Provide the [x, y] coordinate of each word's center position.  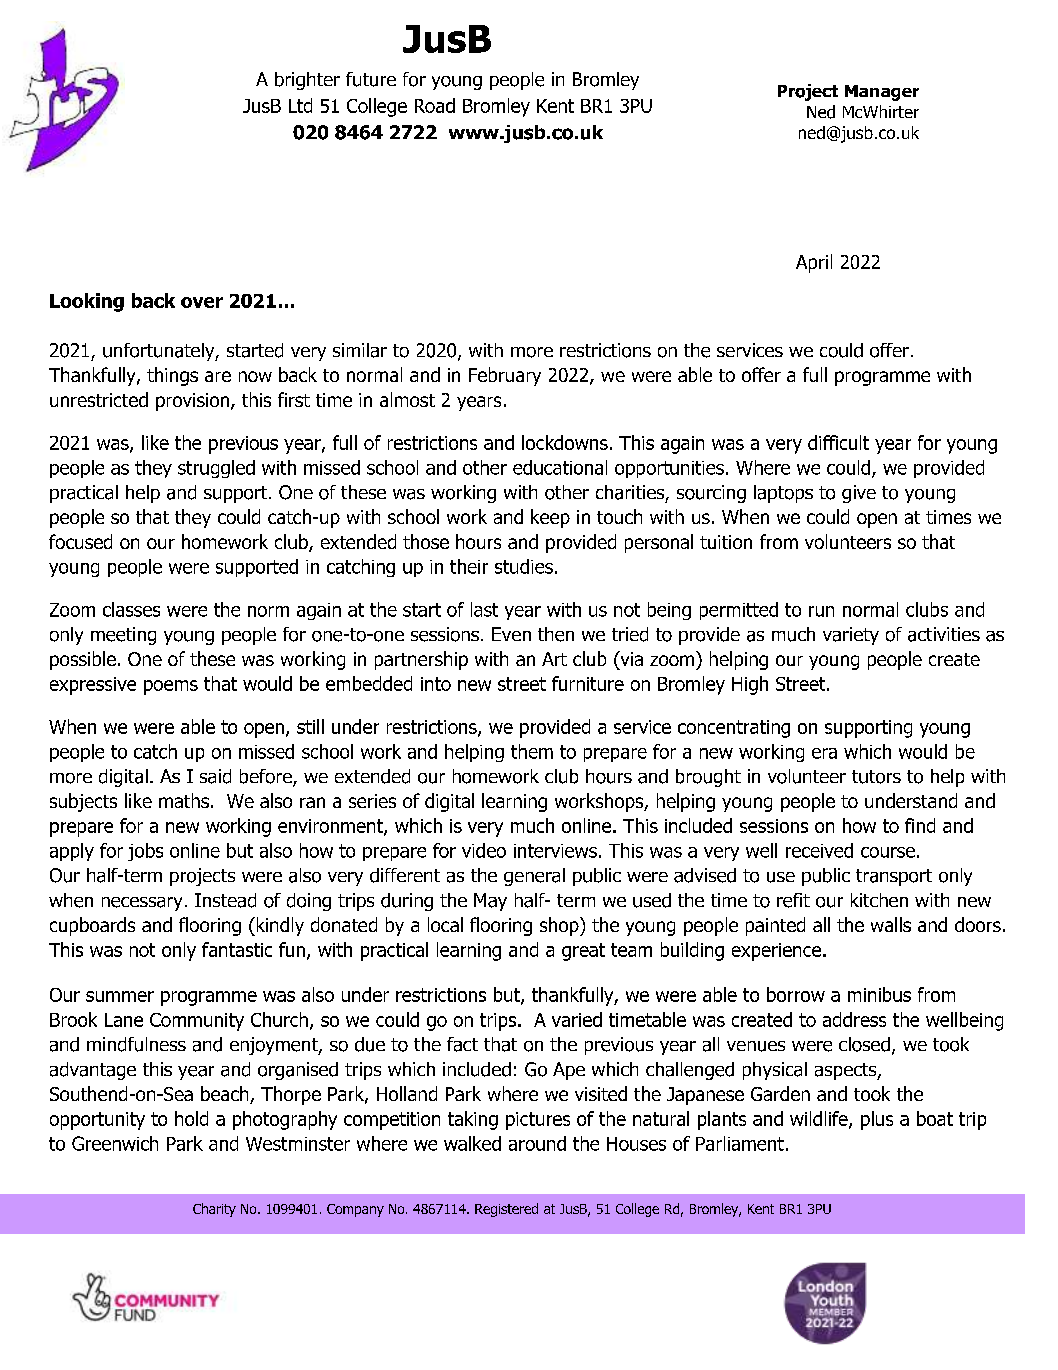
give [859, 494]
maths [184, 800]
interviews [555, 851]
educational [560, 467]
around [537, 1143]
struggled [216, 469]
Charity [214, 1210]
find [920, 825]
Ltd [300, 105]
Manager [882, 93]
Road [435, 105]
